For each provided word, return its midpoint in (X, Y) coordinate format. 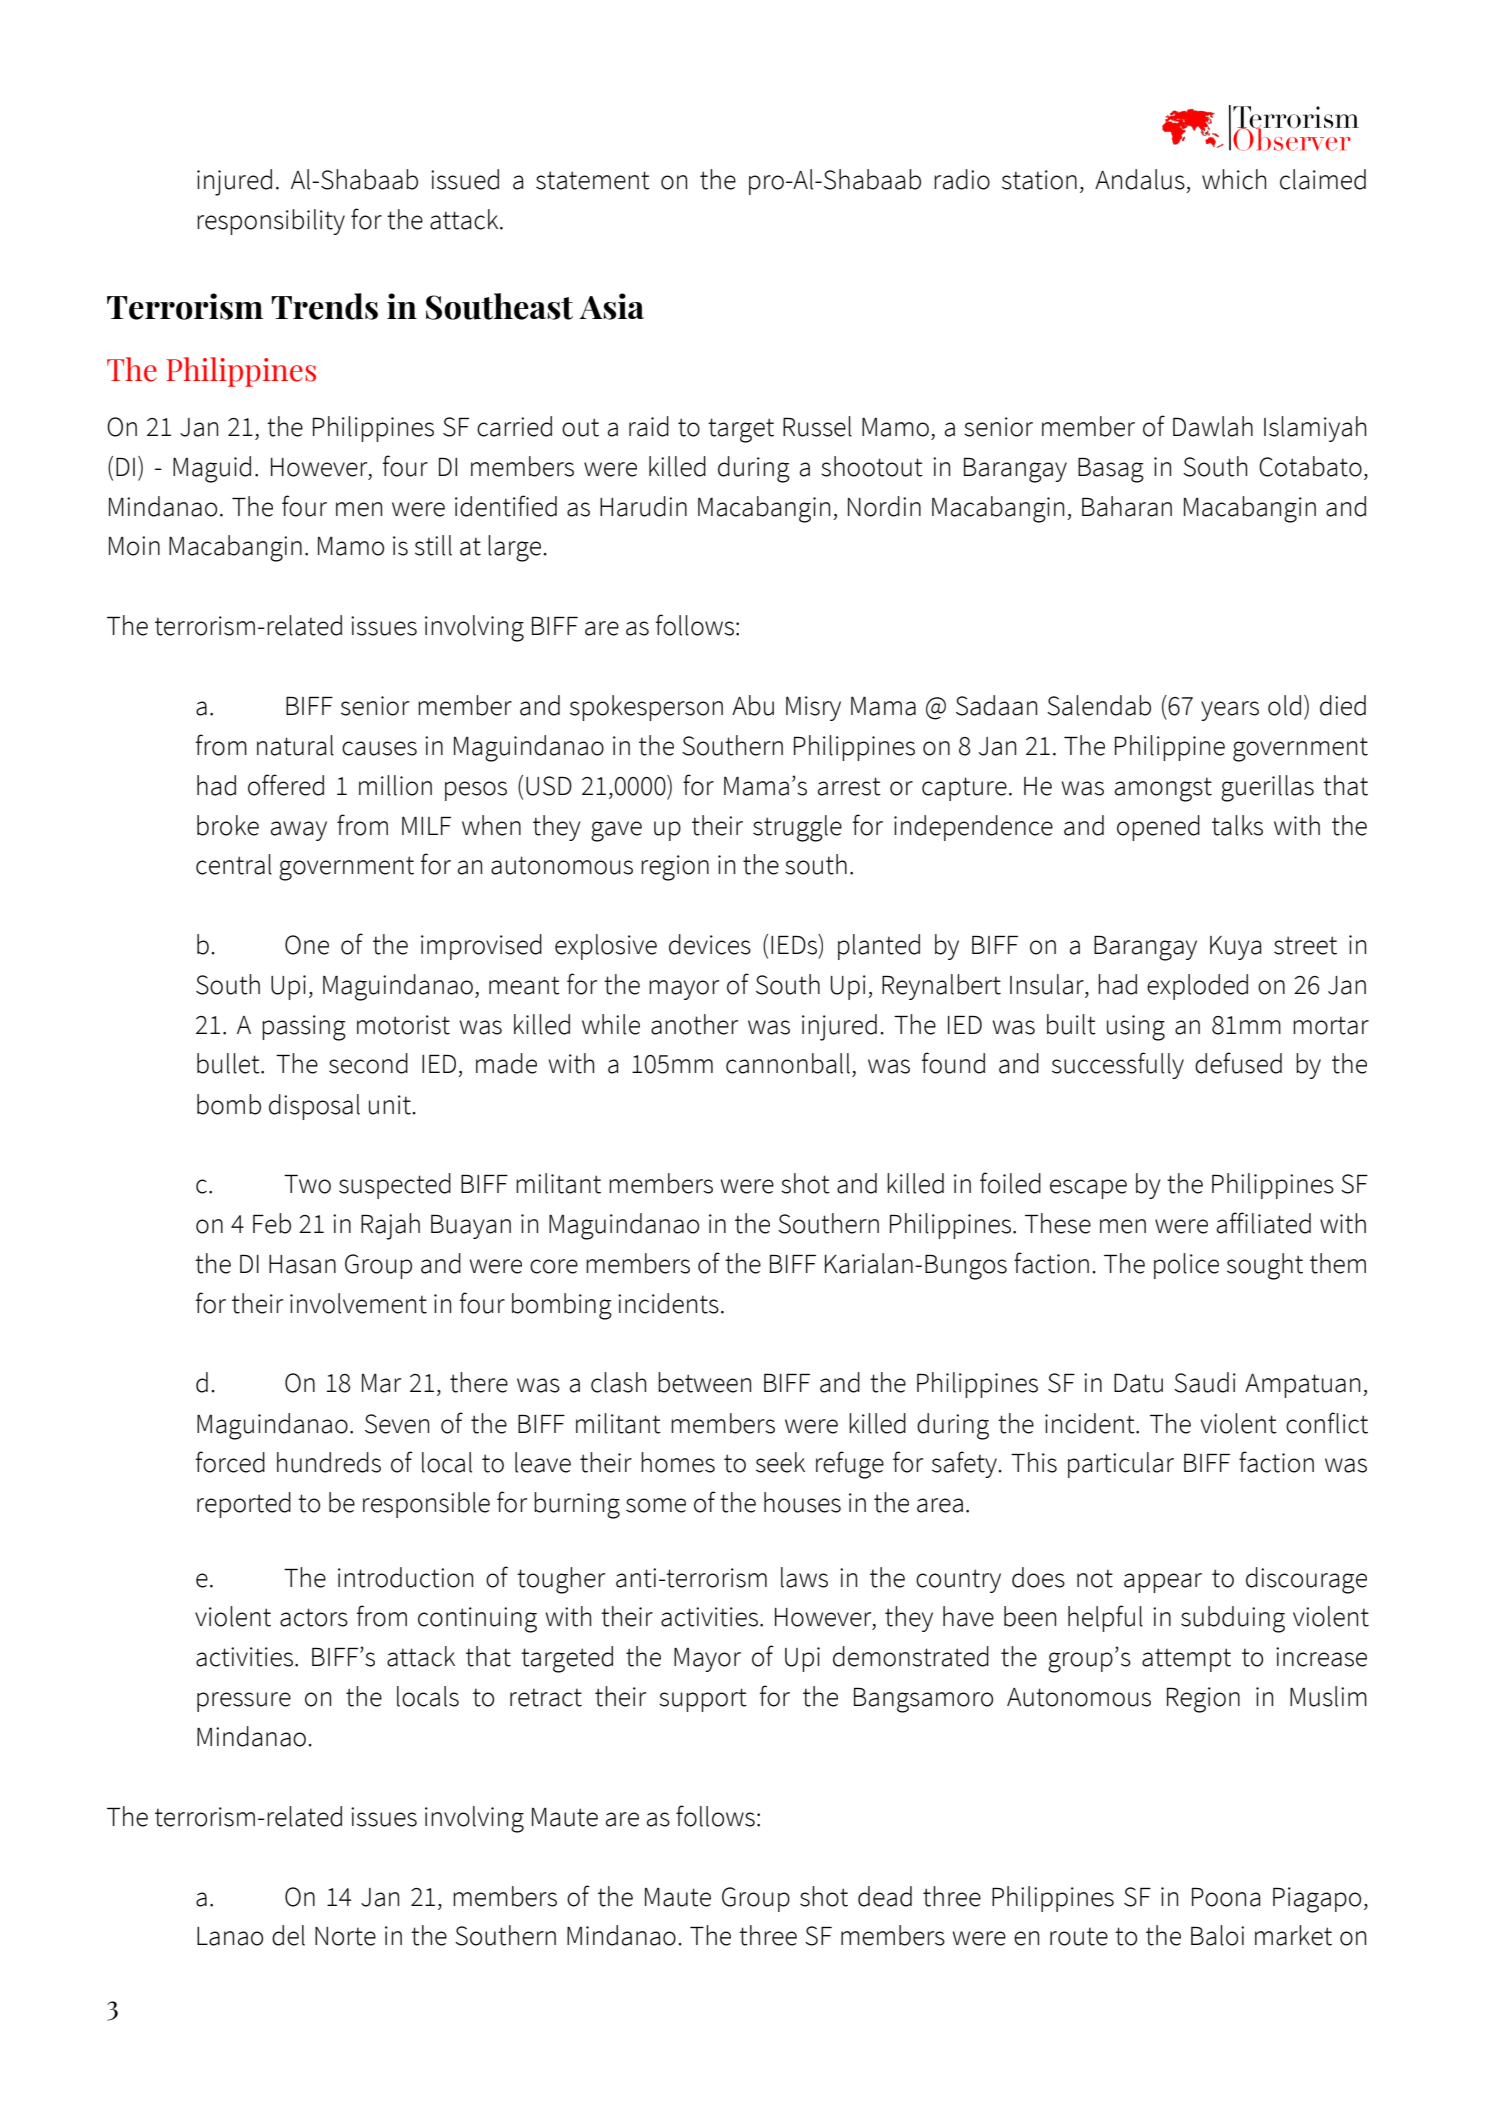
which (1234, 179)
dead (885, 1896)
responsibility (271, 222)
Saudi (1205, 1382)
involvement (358, 1303)
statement (593, 180)
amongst (1163, 789)
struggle (797, 828)
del (288, 1935)
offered (286, 785)
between (704, 1382)
